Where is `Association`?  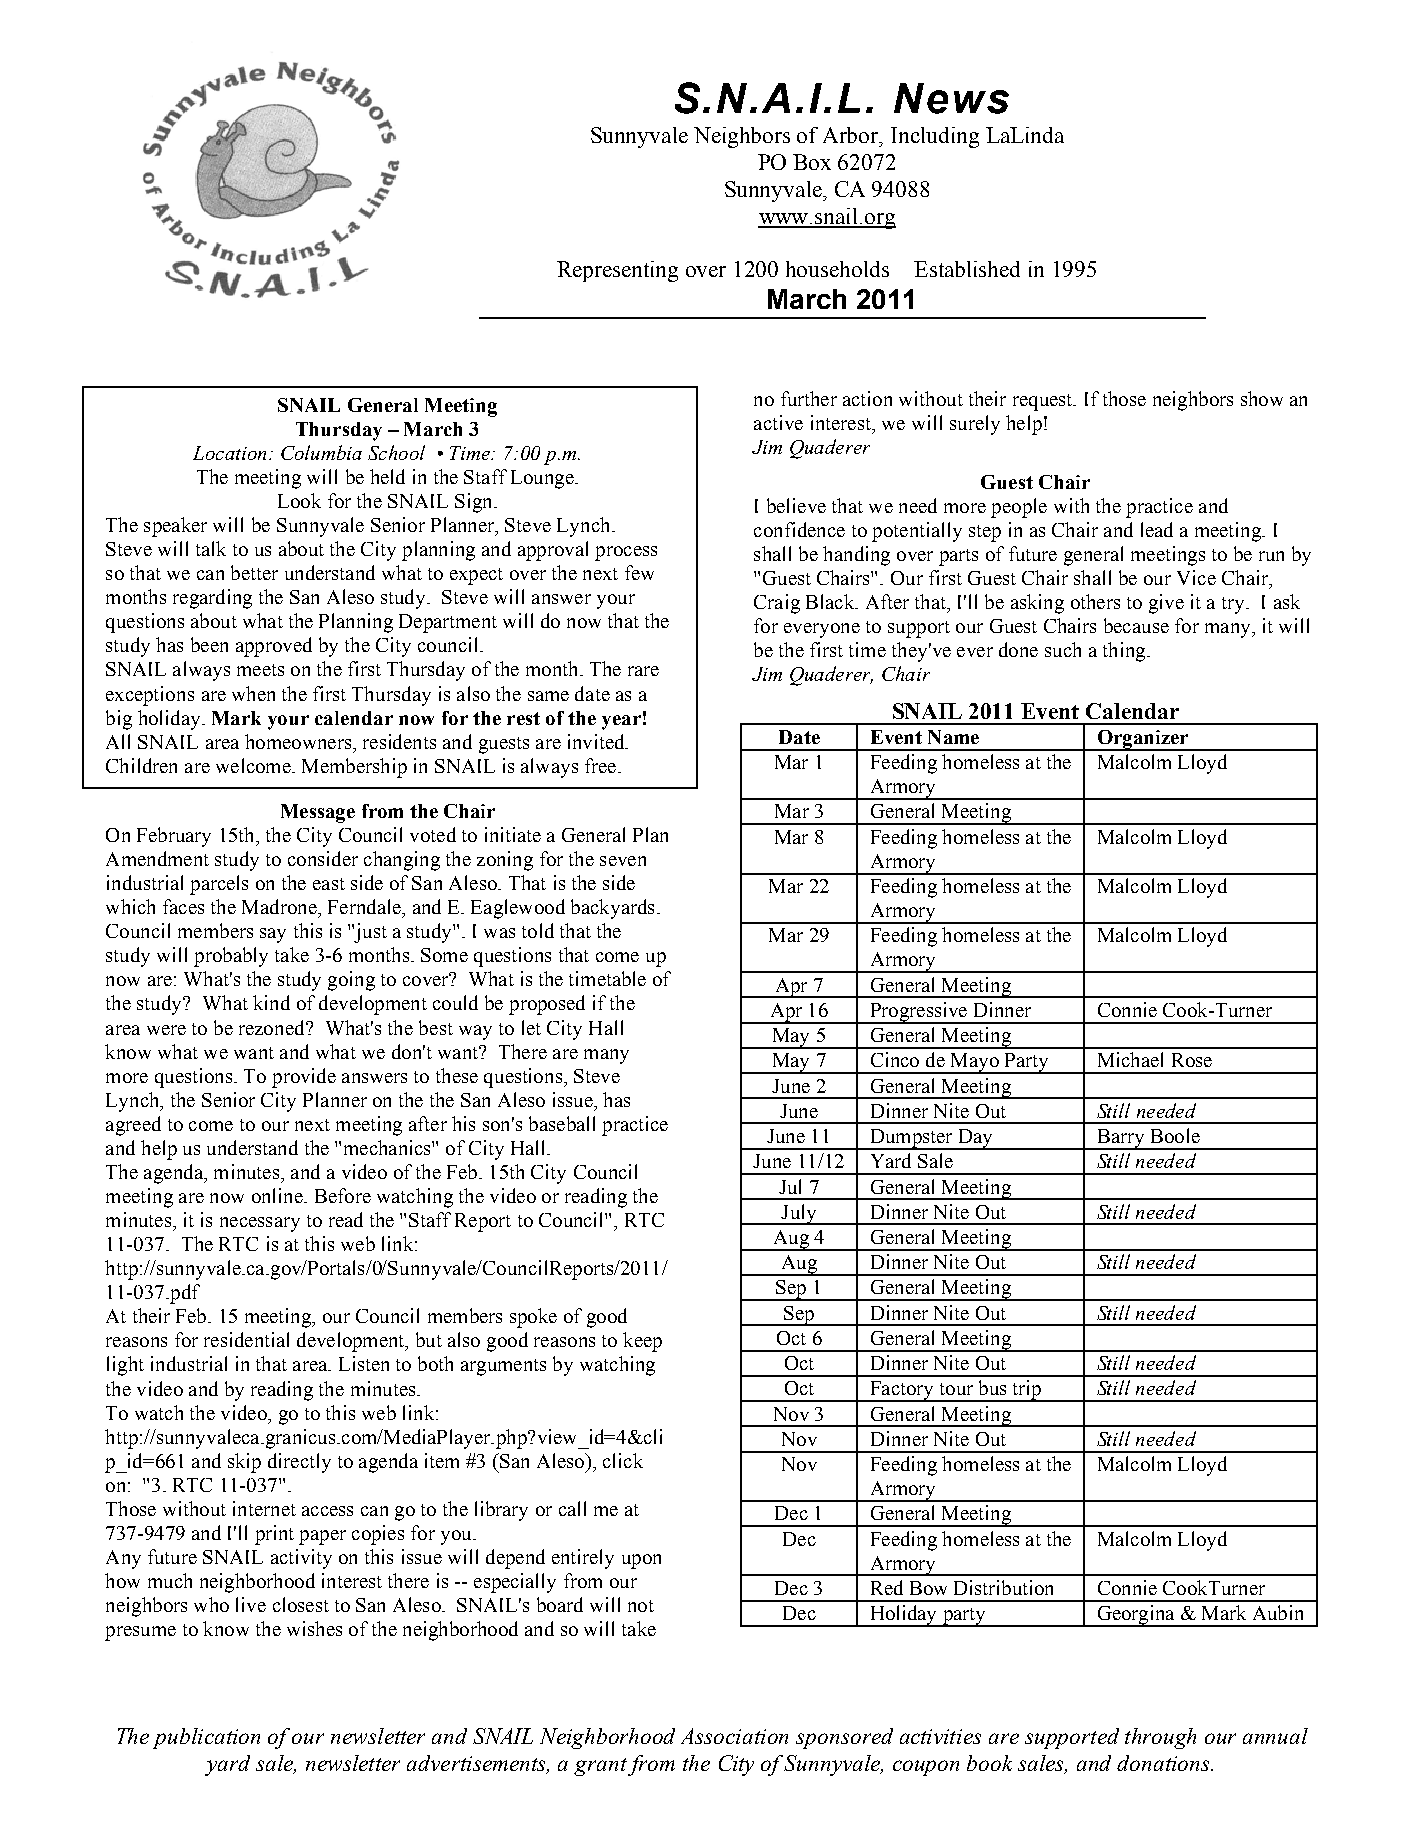 Association is located at coordinates (734, 1736).
